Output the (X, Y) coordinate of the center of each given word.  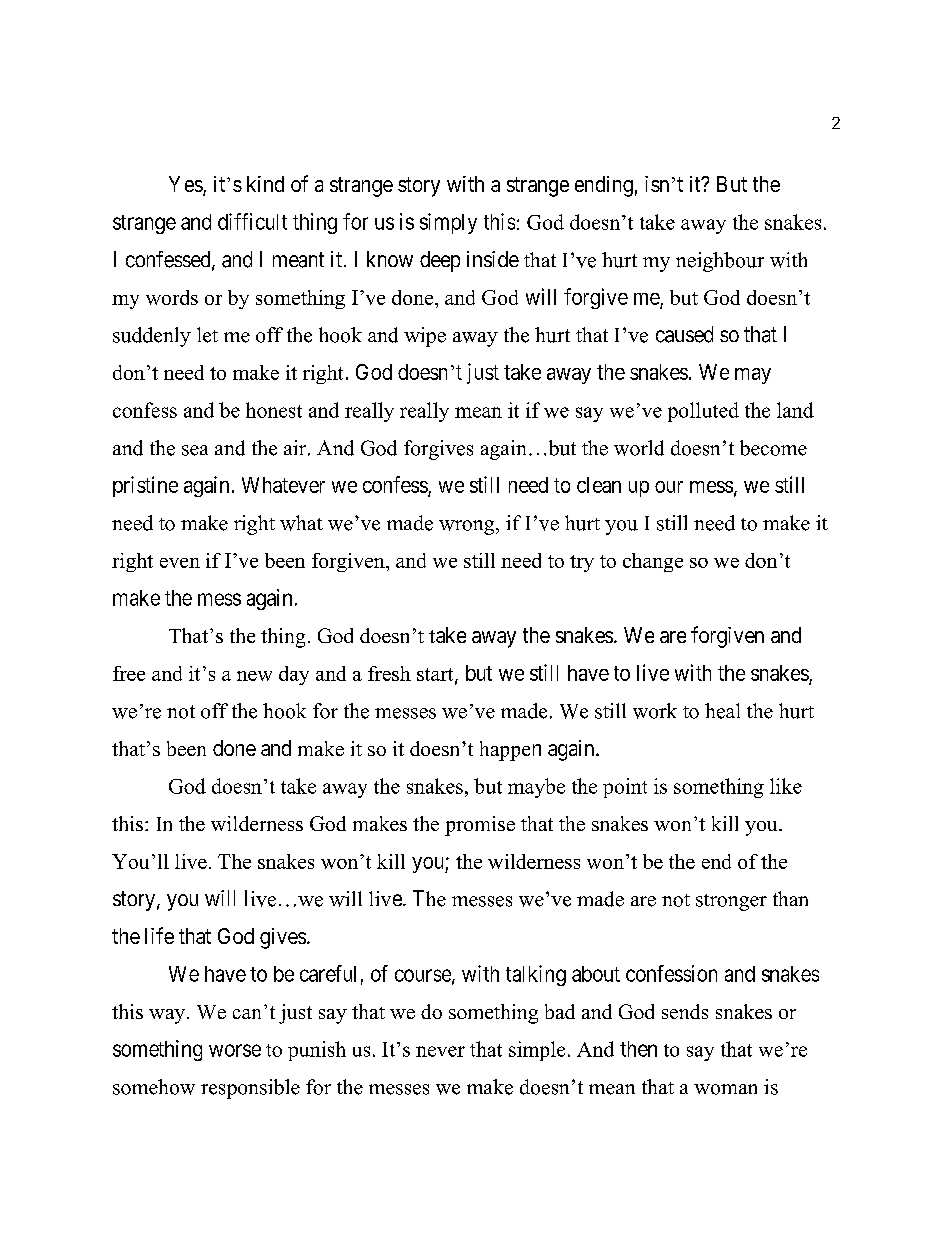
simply (448, 223)
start (436, 675)
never (440, 1051)
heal (722, 711)
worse (235, 1050)
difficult (252, 221)
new (254, 676)
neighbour (720, 262)
